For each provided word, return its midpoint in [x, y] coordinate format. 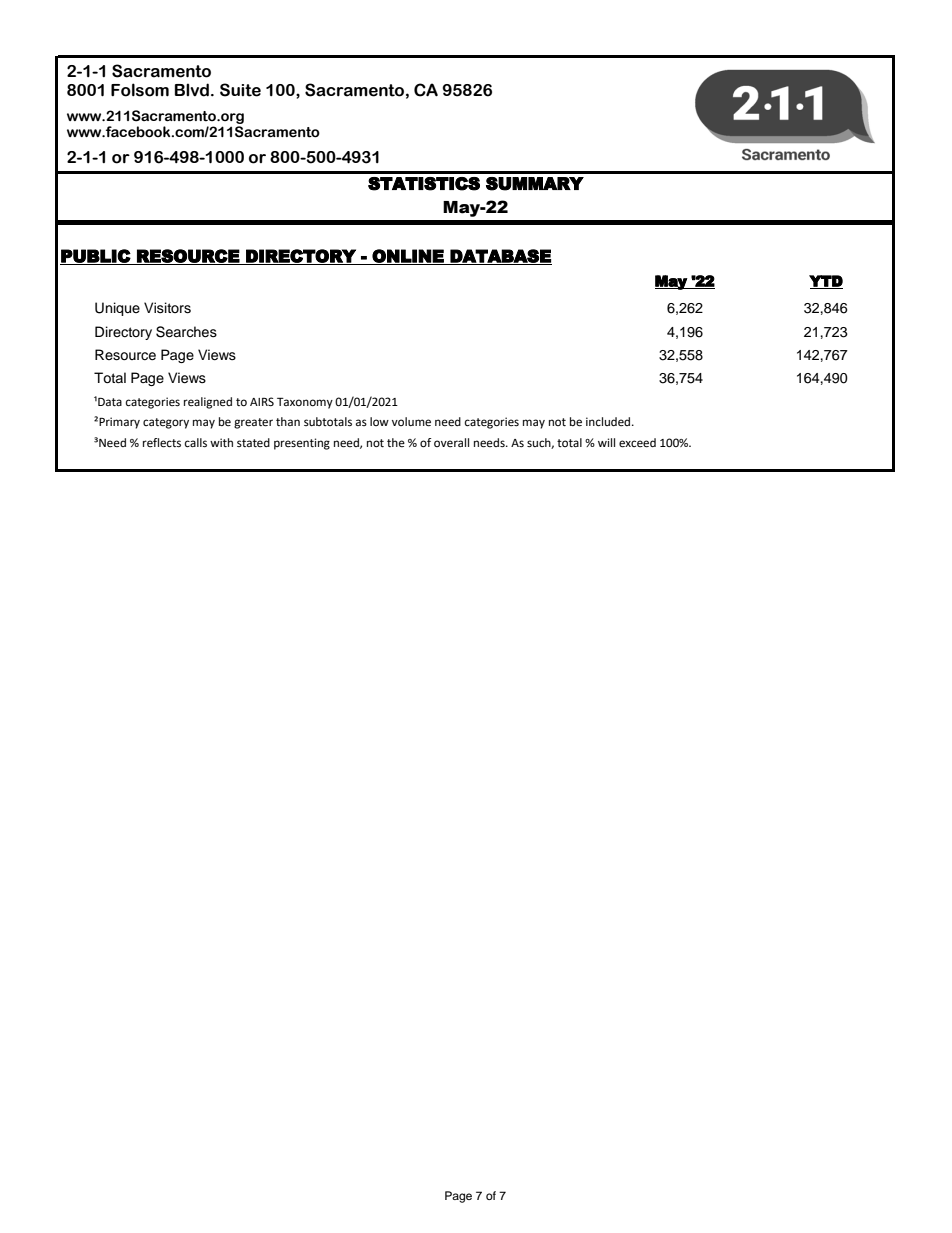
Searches [186, 332]
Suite [240, 90]
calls [196, 443]
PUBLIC [96, 257]
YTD [826, 282]
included [609, 422]
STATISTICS [424, 184]
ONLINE [408, 257]
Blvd [192, 90]
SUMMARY [535, 184]
